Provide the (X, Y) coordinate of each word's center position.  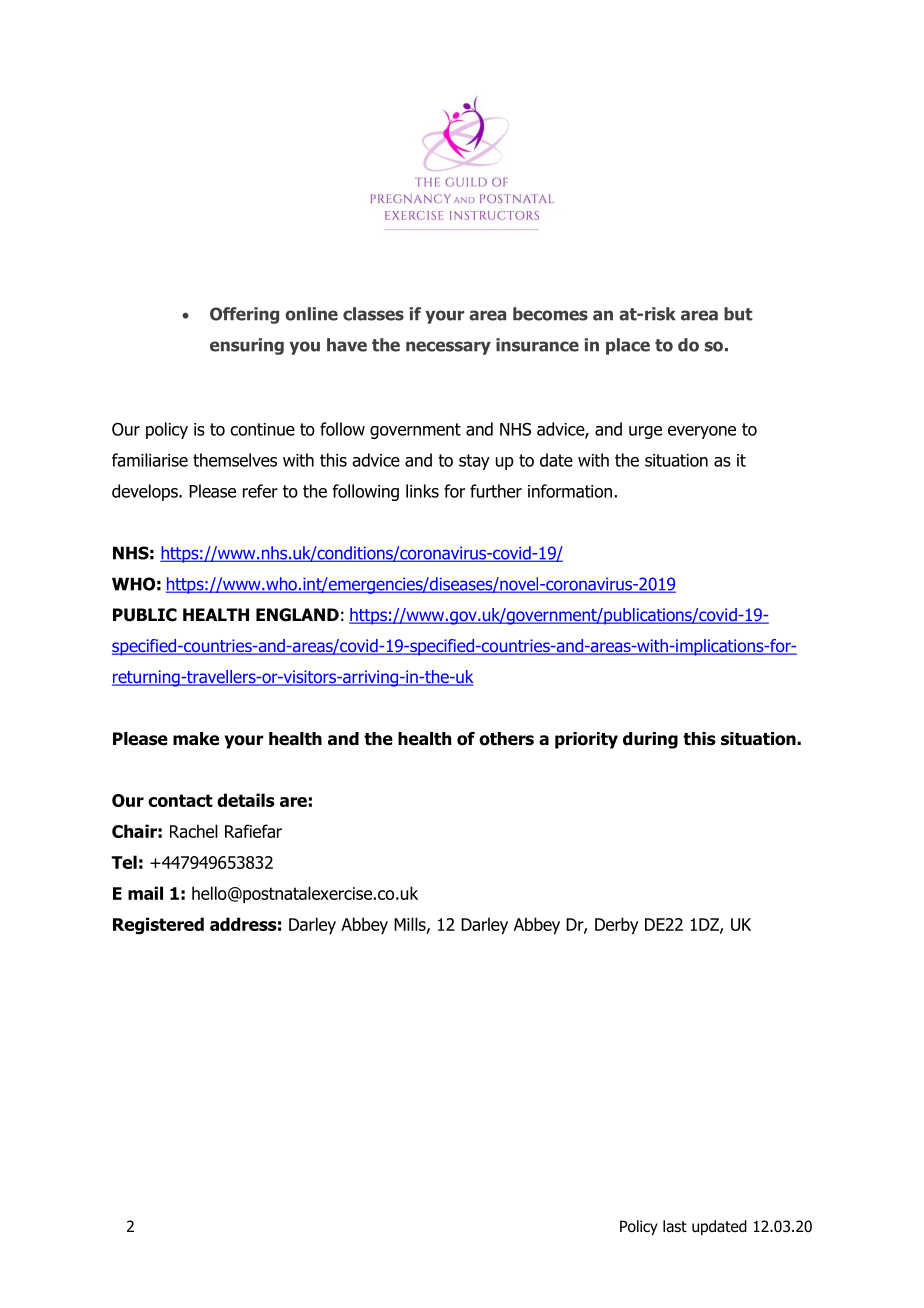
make (196, 739)
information (570, 491)
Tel (124, 862)
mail (145, 893)
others (506, 739)
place (628, 346)
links (422, 491)
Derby (617, 926)
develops (146, 492)
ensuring (247, 346)
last (675, 1226)
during (650, 740)
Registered (158, 926)
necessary (448, 348)
